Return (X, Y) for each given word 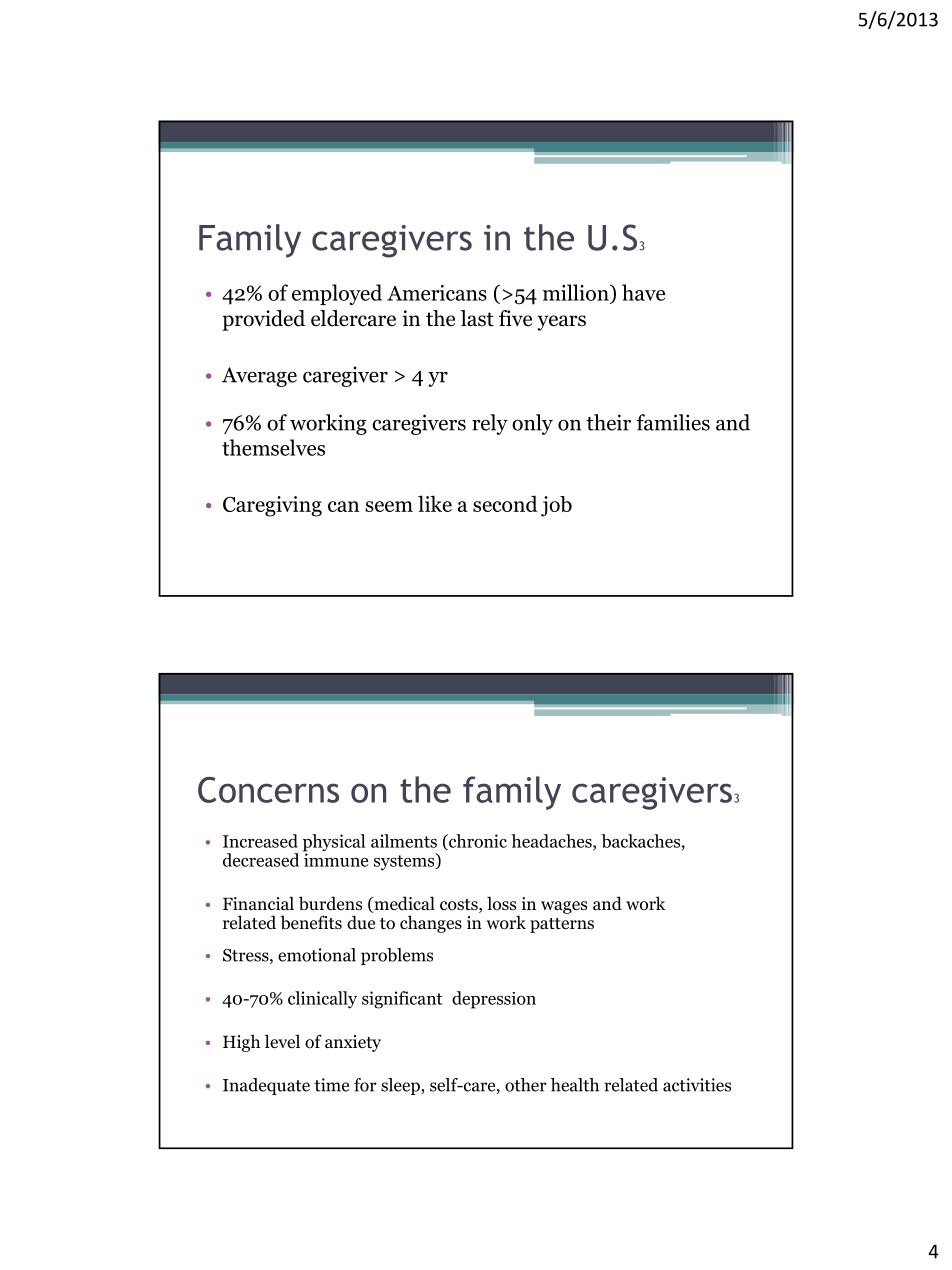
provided (263, 320)
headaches (552, 842)
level (282, 1041)
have (643, 292)
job (556, 506)
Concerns (268, 790)
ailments (404, 841)
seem (389, 506)
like (435, 503)
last (477, 318)
